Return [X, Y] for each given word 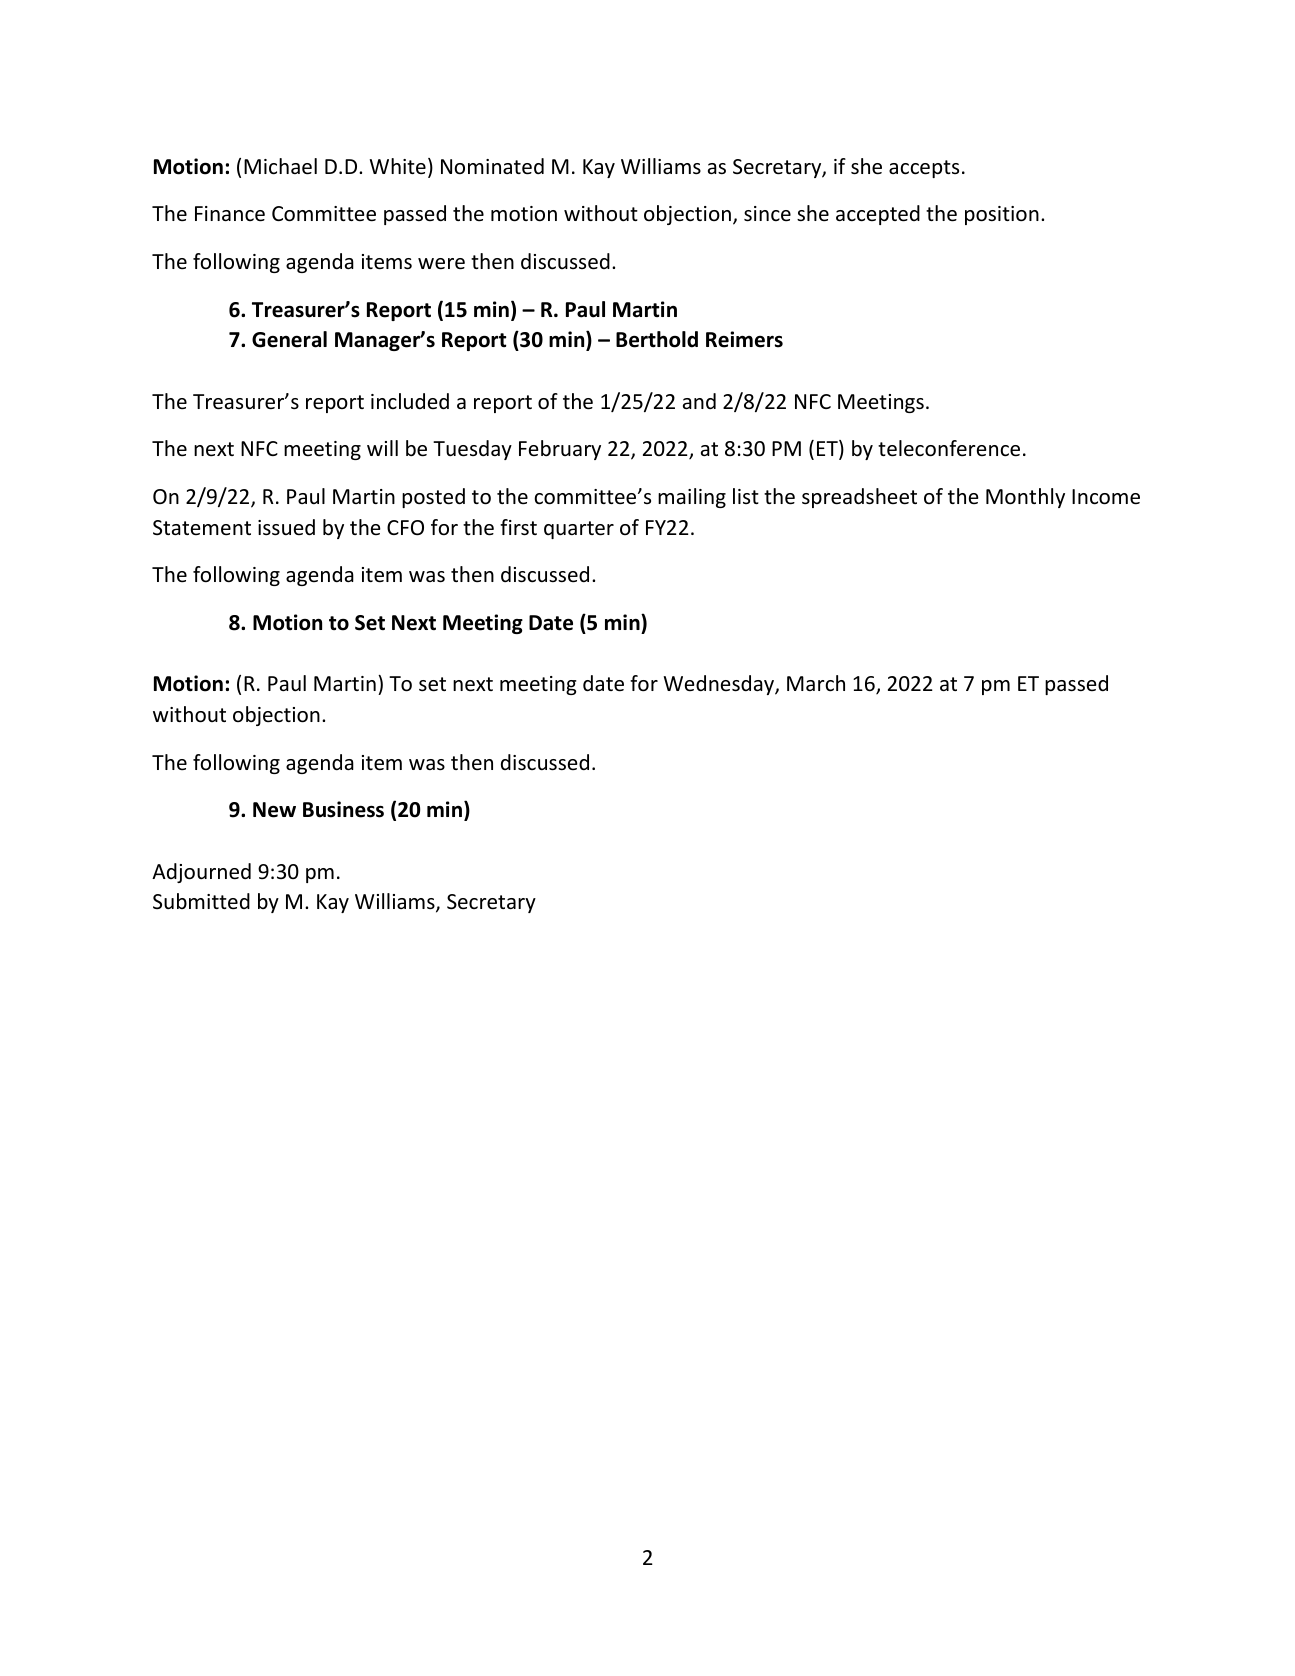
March [816, 683]
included [410, 401]
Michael [280, 166]
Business [343, 809]
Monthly [1025, 498]
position [1002, 215]
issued [286, 527]
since [767, 214]
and [699, 401]
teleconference [949, 448]
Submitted [201, 901]
